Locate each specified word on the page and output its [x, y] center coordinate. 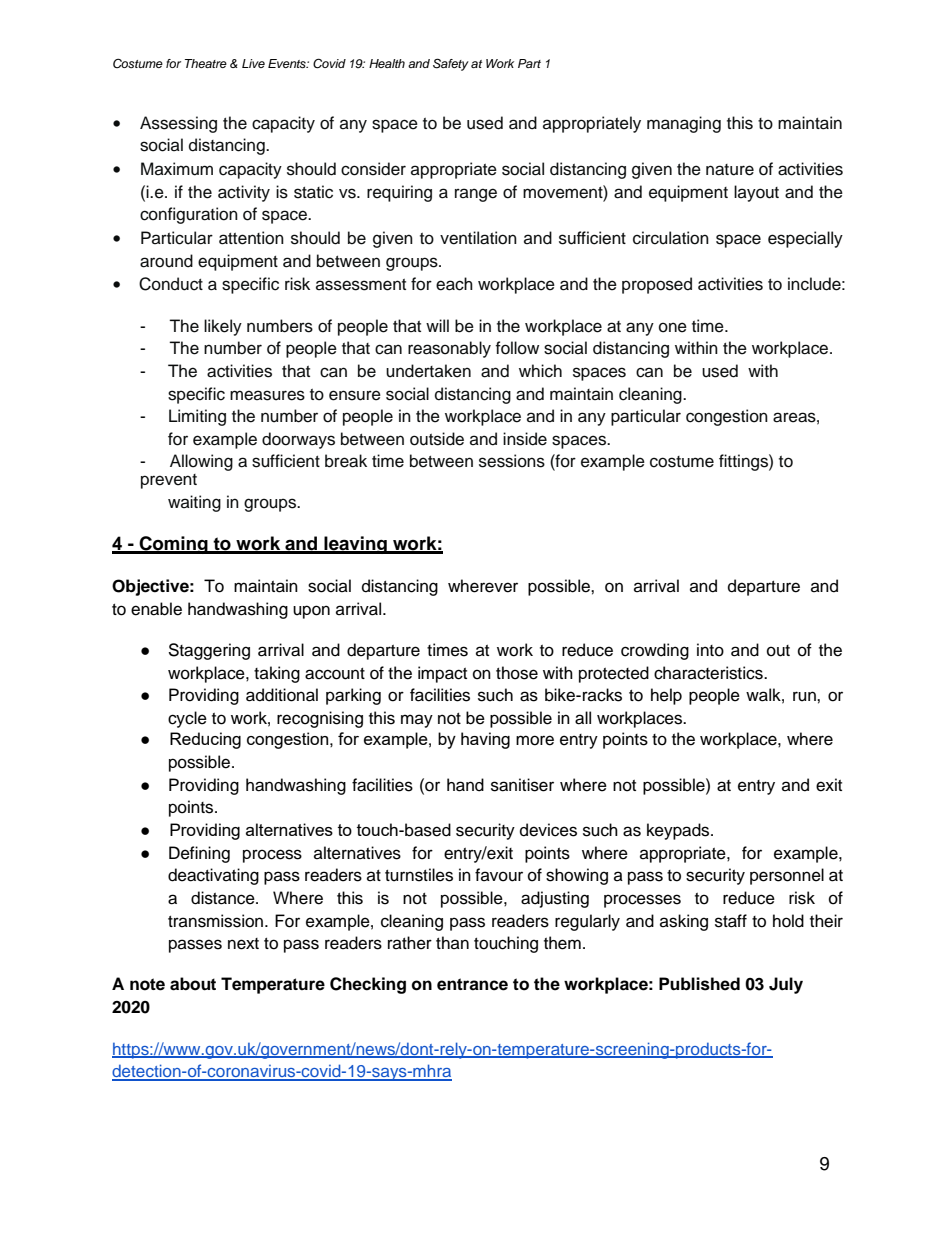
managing [684, 124]
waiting [194, 503]
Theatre [206, 63]
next [243, 944]
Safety [451, 64]
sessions [512, 461]
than [452, 942]
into [710, 650]
